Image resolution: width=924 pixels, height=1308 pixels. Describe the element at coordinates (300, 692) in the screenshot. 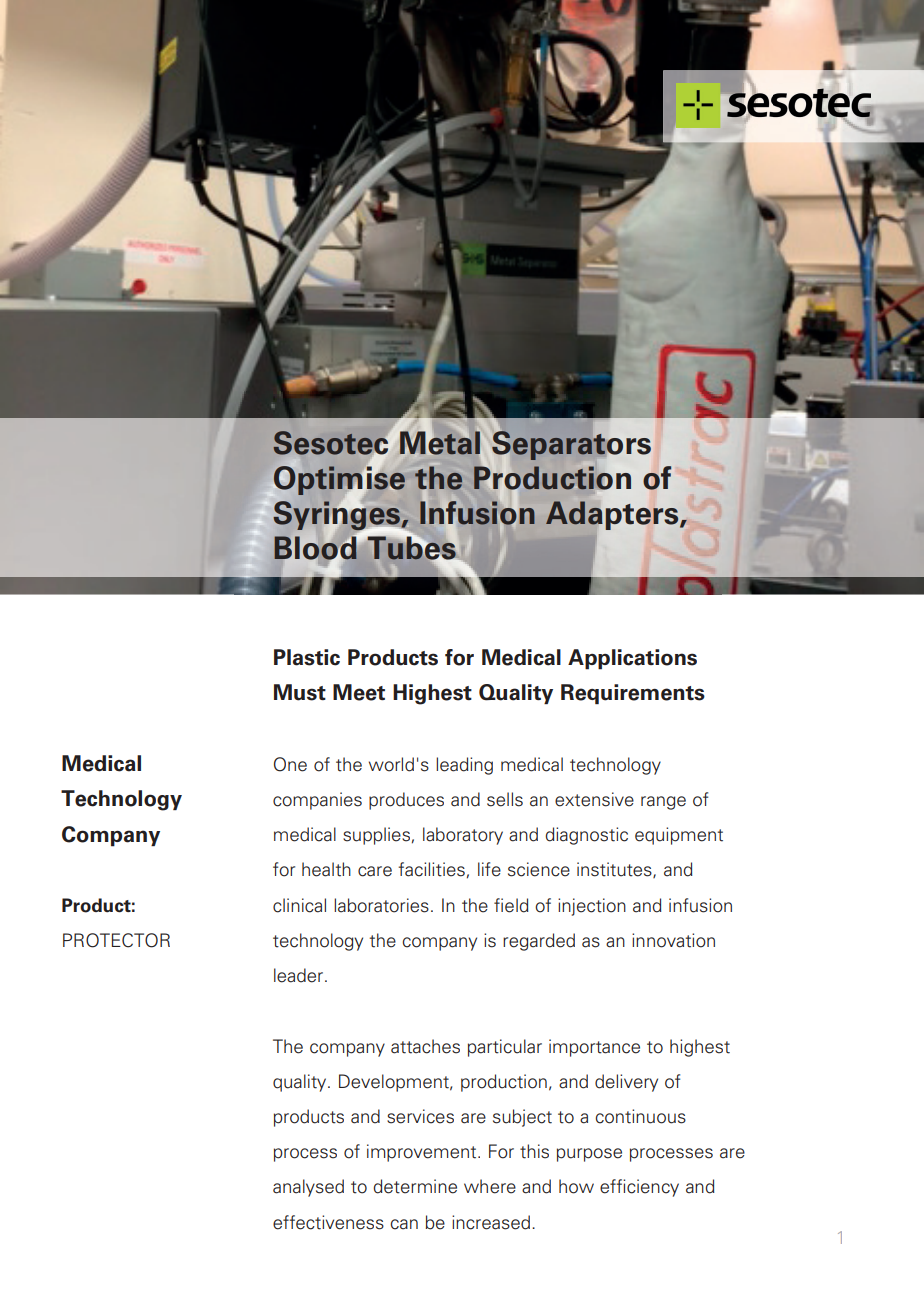

I see `Must` at that location.
